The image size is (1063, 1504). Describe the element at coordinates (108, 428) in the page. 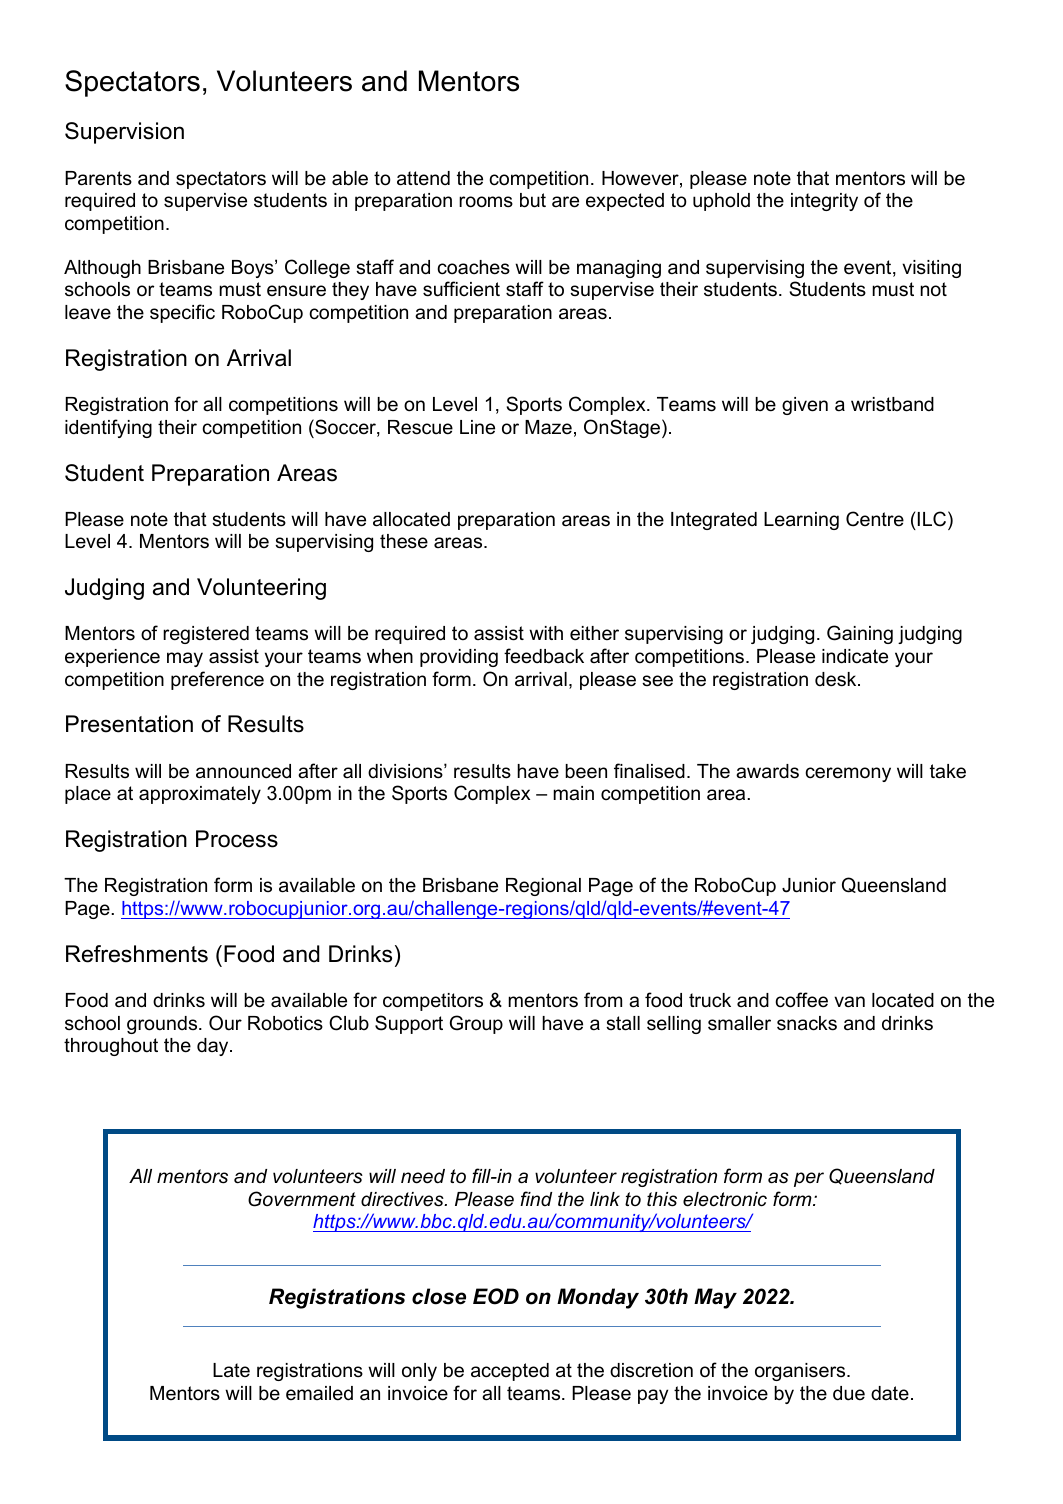

I see `identifying` at that location.
